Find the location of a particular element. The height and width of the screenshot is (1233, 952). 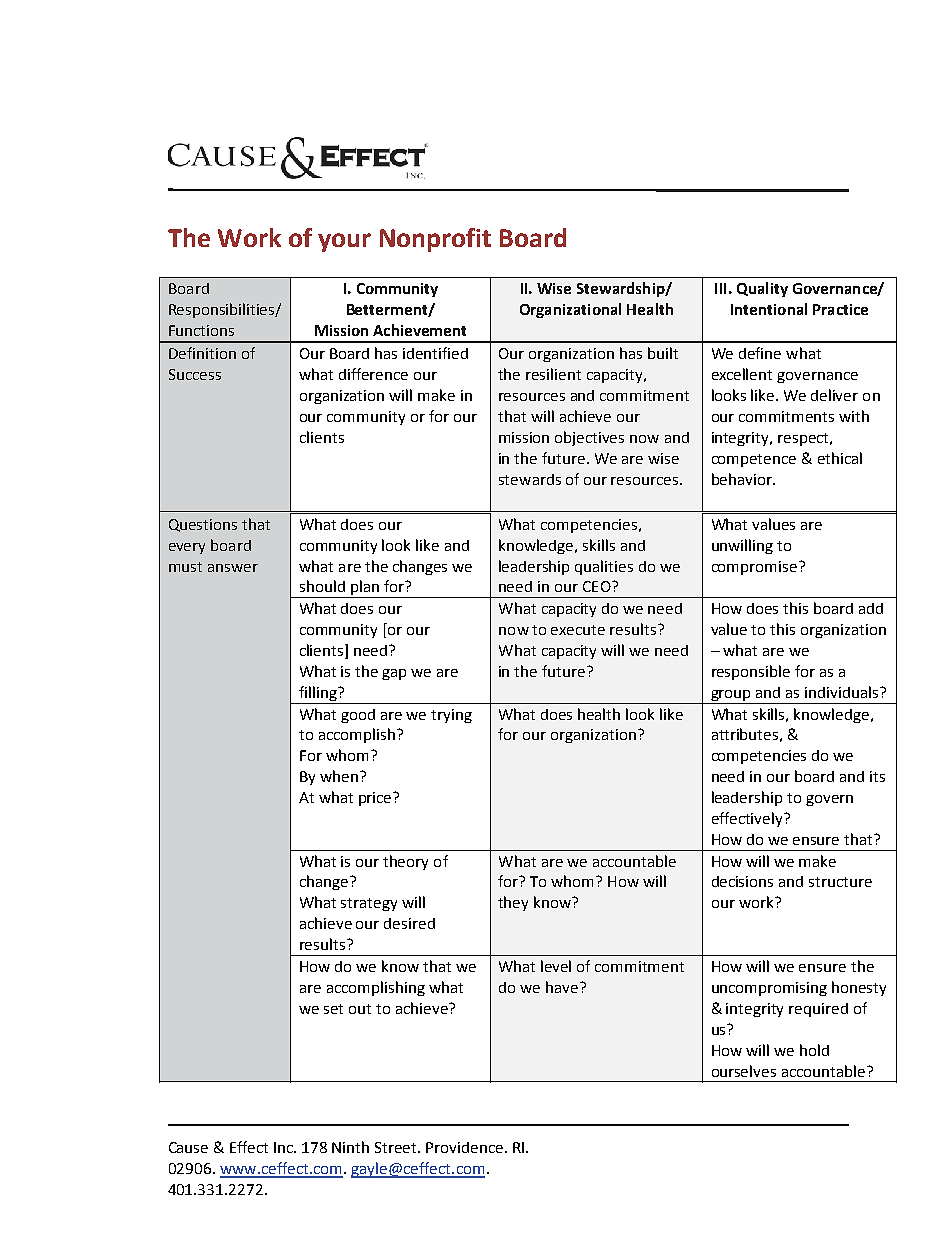

Nonprofit is located at coordinates (435, 240).
